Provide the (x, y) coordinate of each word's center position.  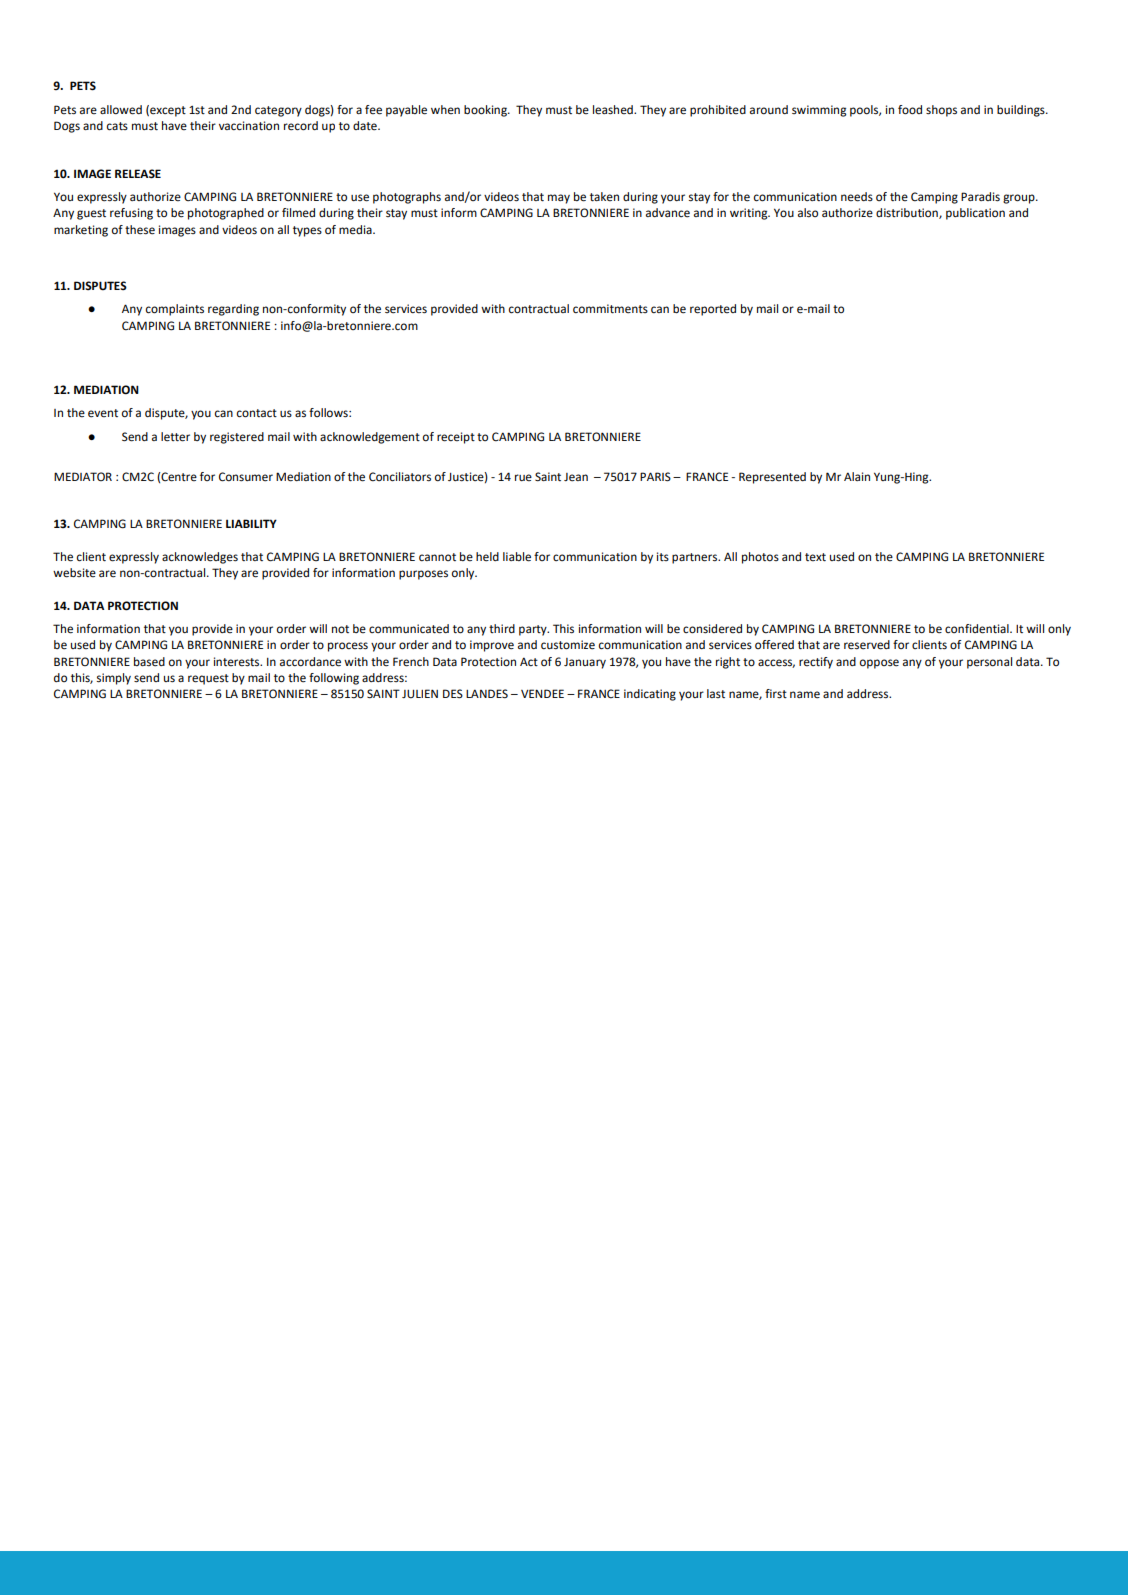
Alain (857, 476)
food (910, 110)
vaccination (249, 126)
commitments (610, 309)
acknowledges (200, 558)
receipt (456, 438)
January (585, 663)
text (815, 557)
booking (486, 111)
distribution (908, 213)
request (208, 679)
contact (257, 413)
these (140, 230)
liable (517, 557)
